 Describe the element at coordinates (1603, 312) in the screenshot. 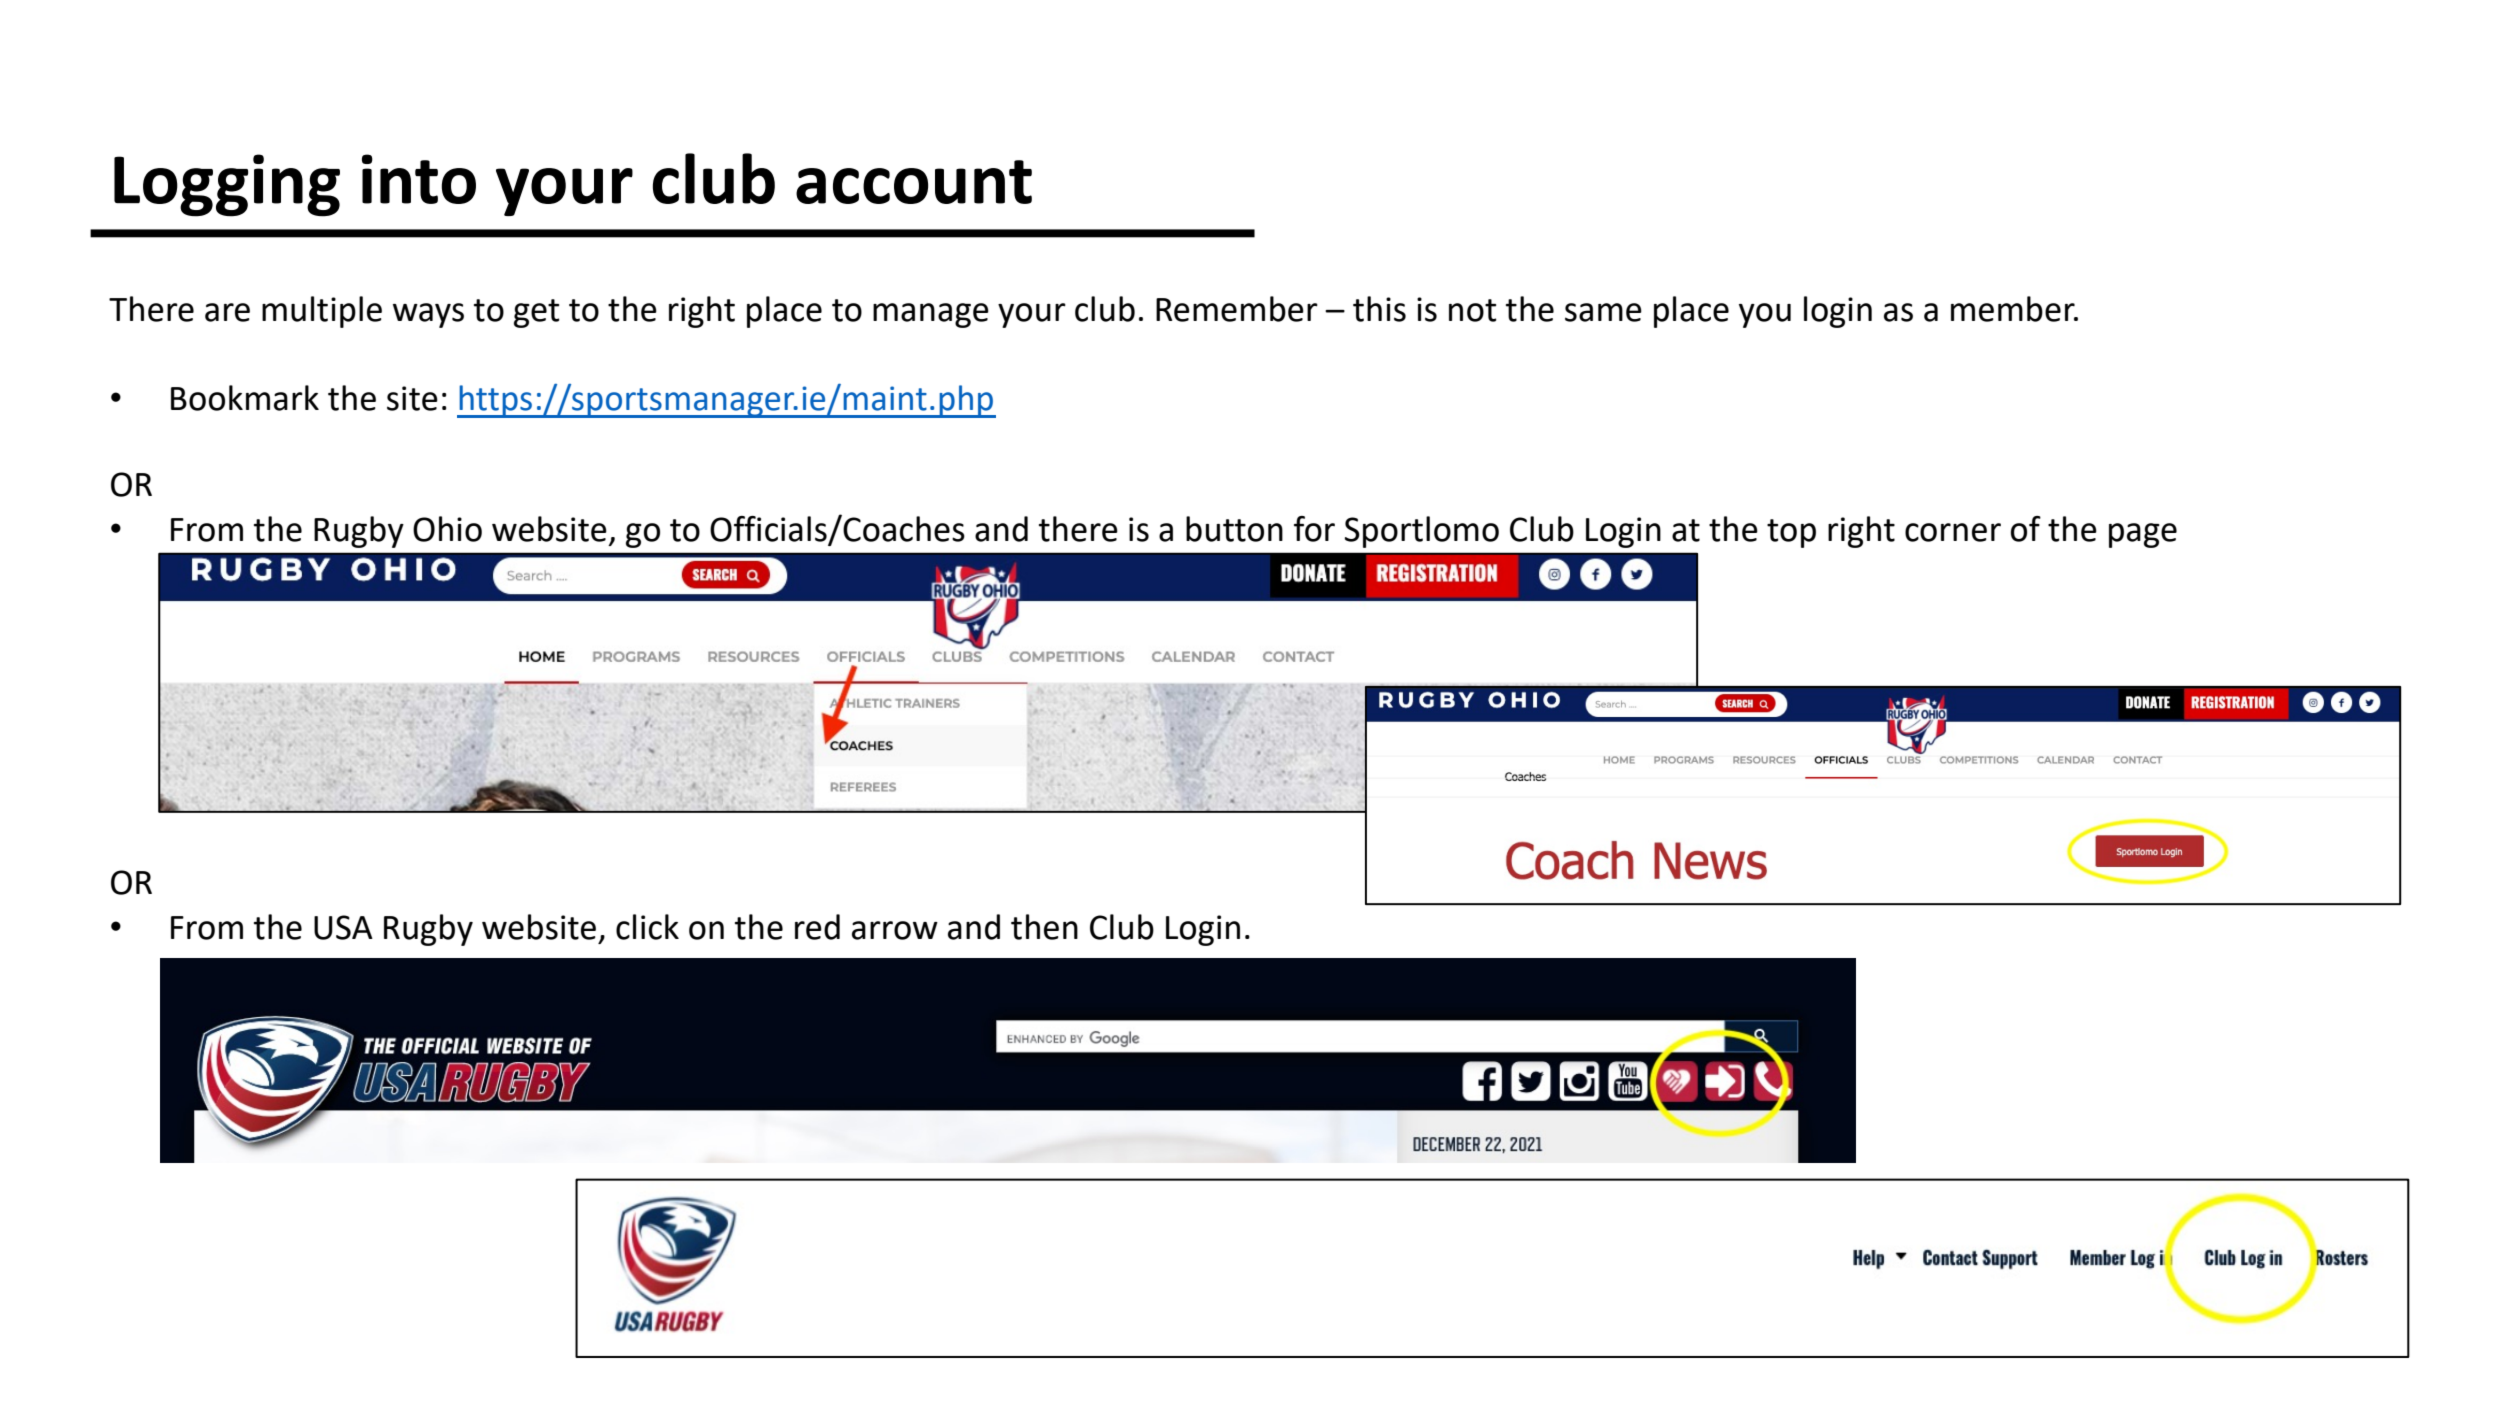

I see `same` at that location.
